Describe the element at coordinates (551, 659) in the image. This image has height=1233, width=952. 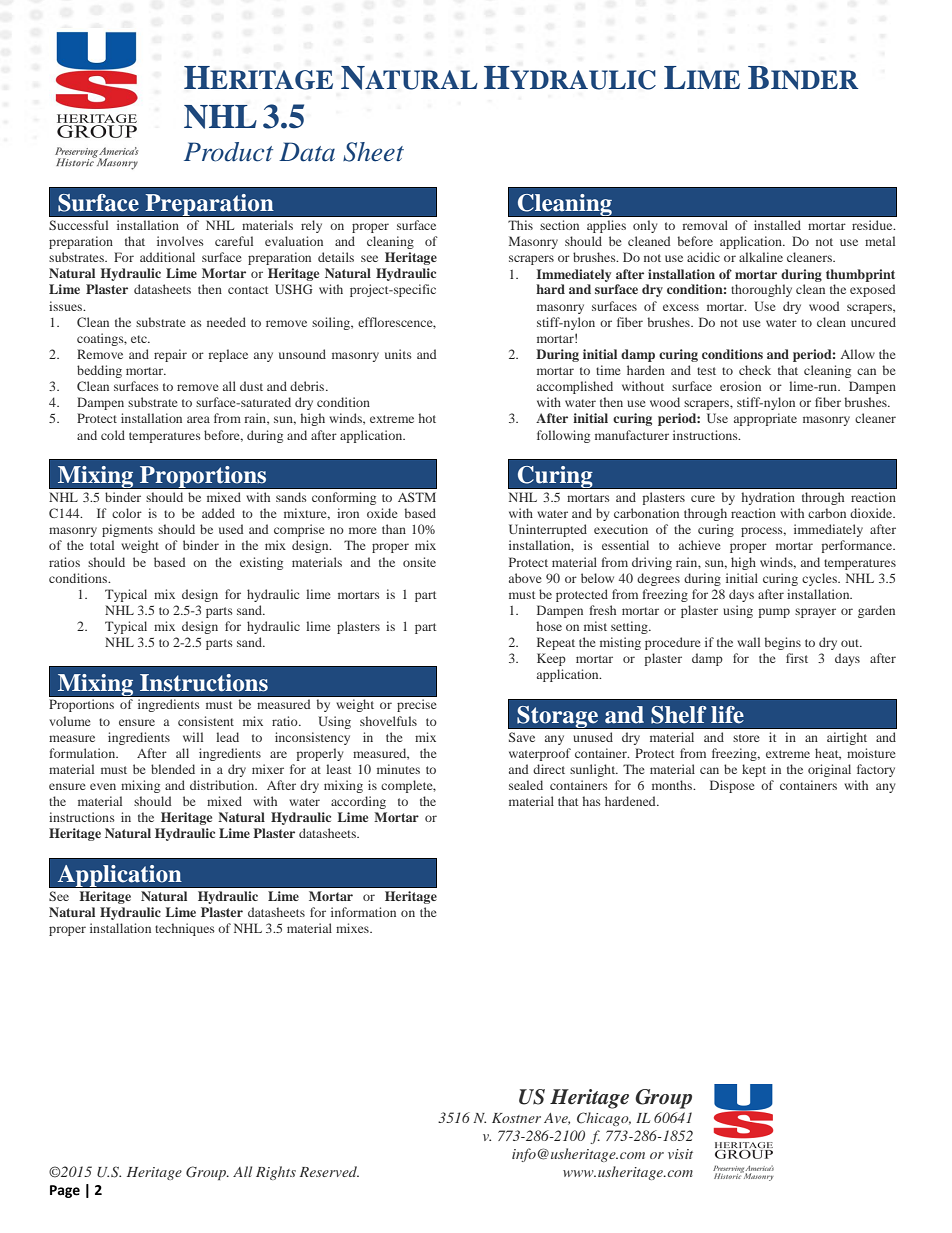
I see `Keep` at that location.
